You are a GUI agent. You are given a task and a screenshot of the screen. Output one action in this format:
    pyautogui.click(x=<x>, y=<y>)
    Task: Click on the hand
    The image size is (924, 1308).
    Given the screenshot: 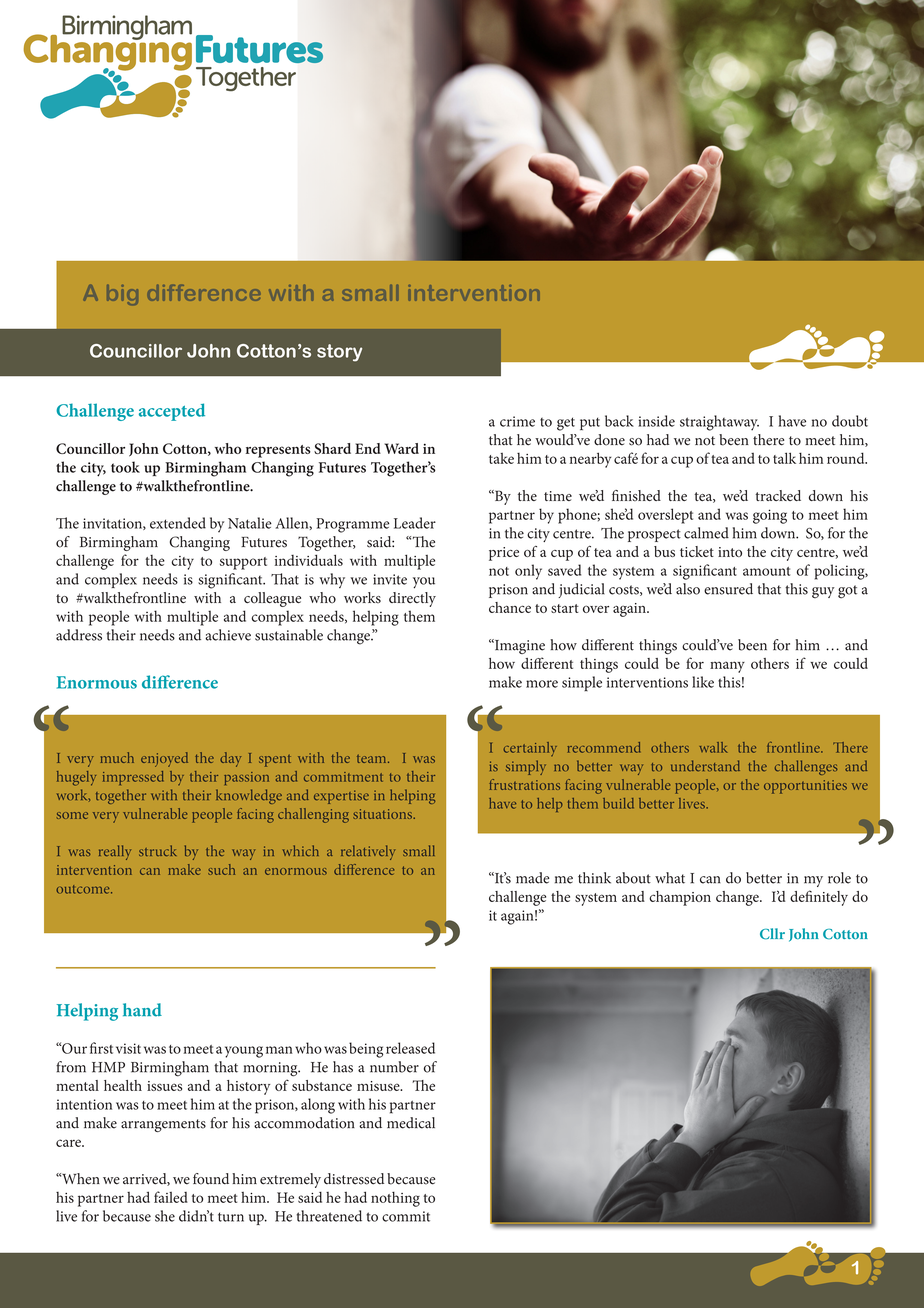 What is the action you would take?
    pyautogui.click(x=142, y=1010)
